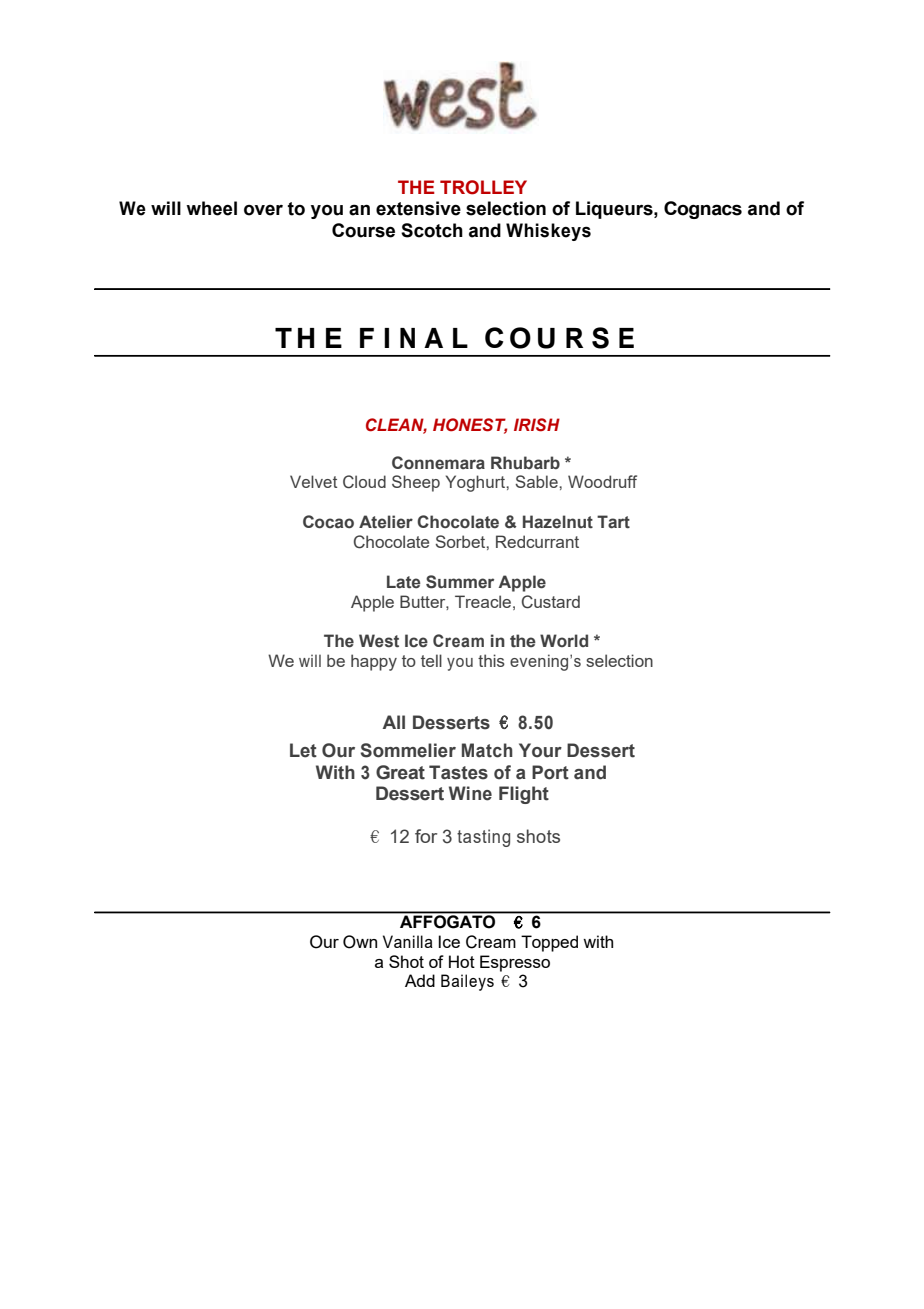  I want to click on extensive, so click(418, 208).
